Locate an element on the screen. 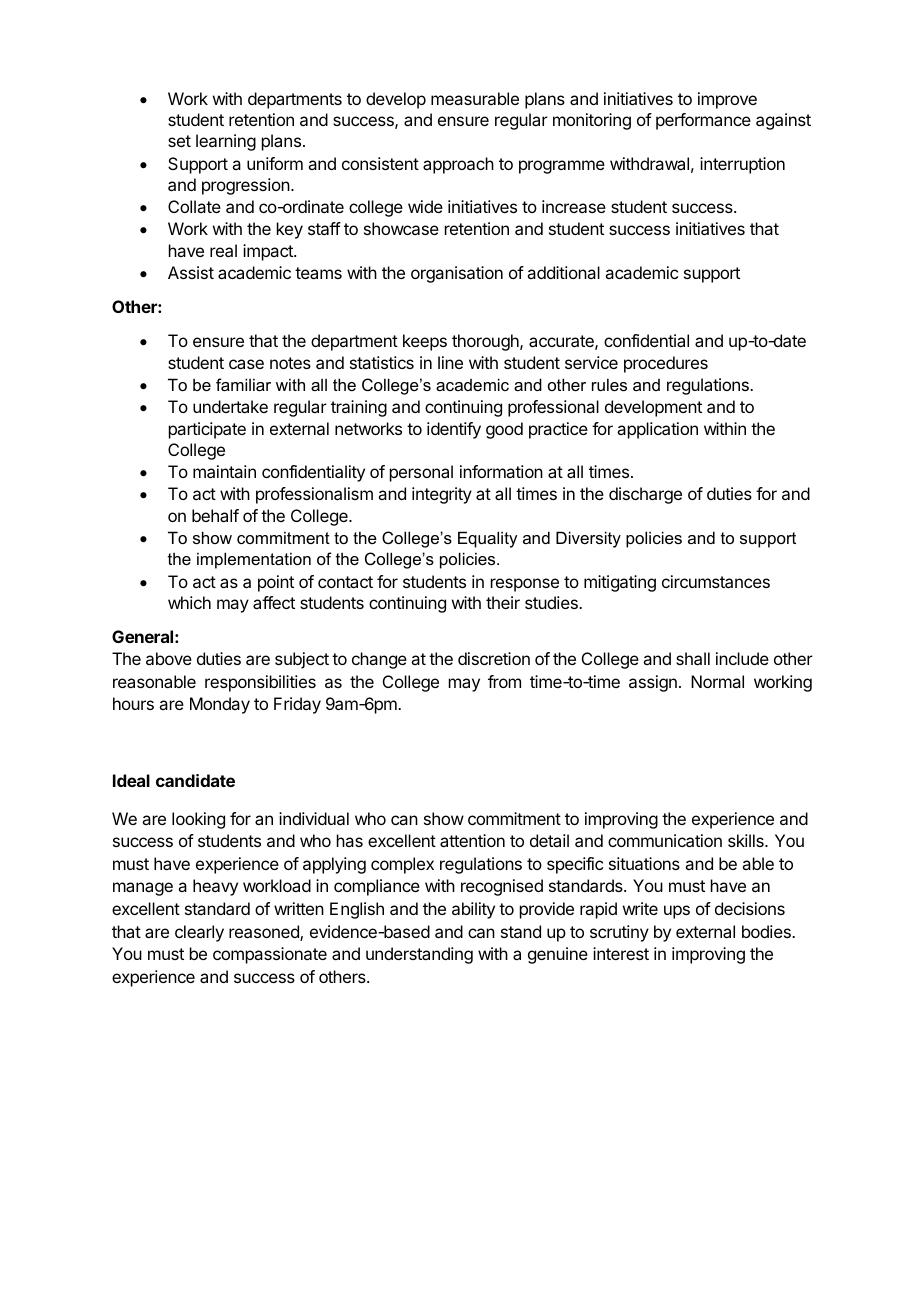 This screenshot has height=1308, width=924. discretion is located at coordinates (494, 658).
